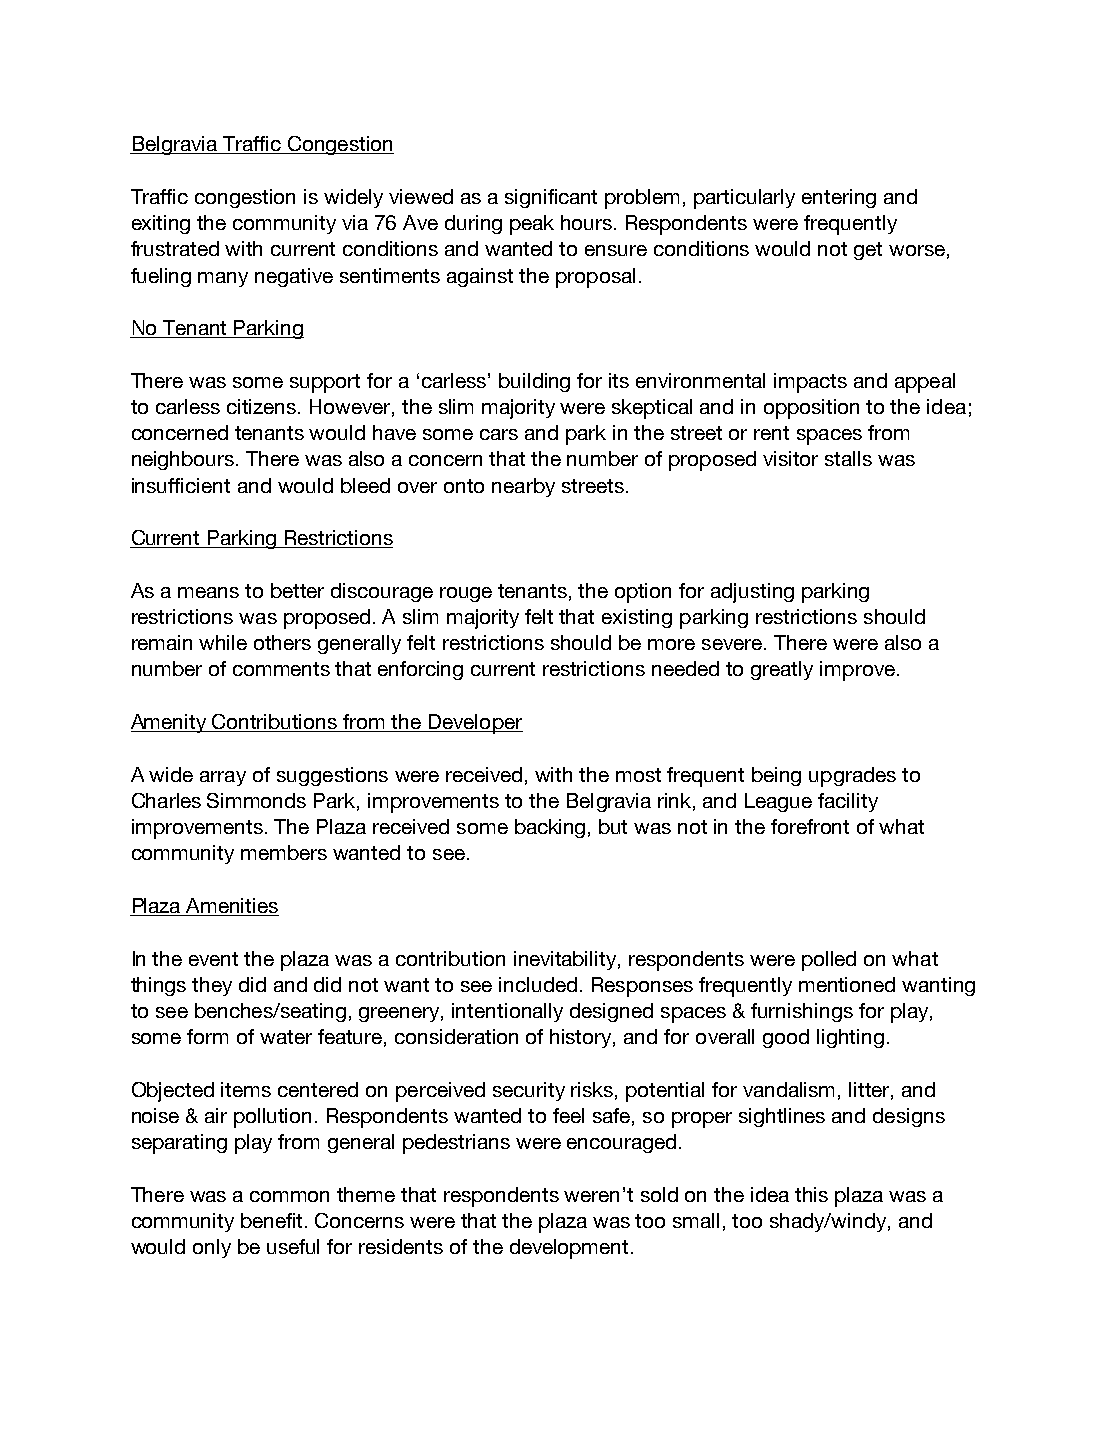 The height and width of the screenshot is (1435, 1109). What do you see at coordinates (532, 225) in the screenshot?
I see `peak` at bounding box center [532, 225].
